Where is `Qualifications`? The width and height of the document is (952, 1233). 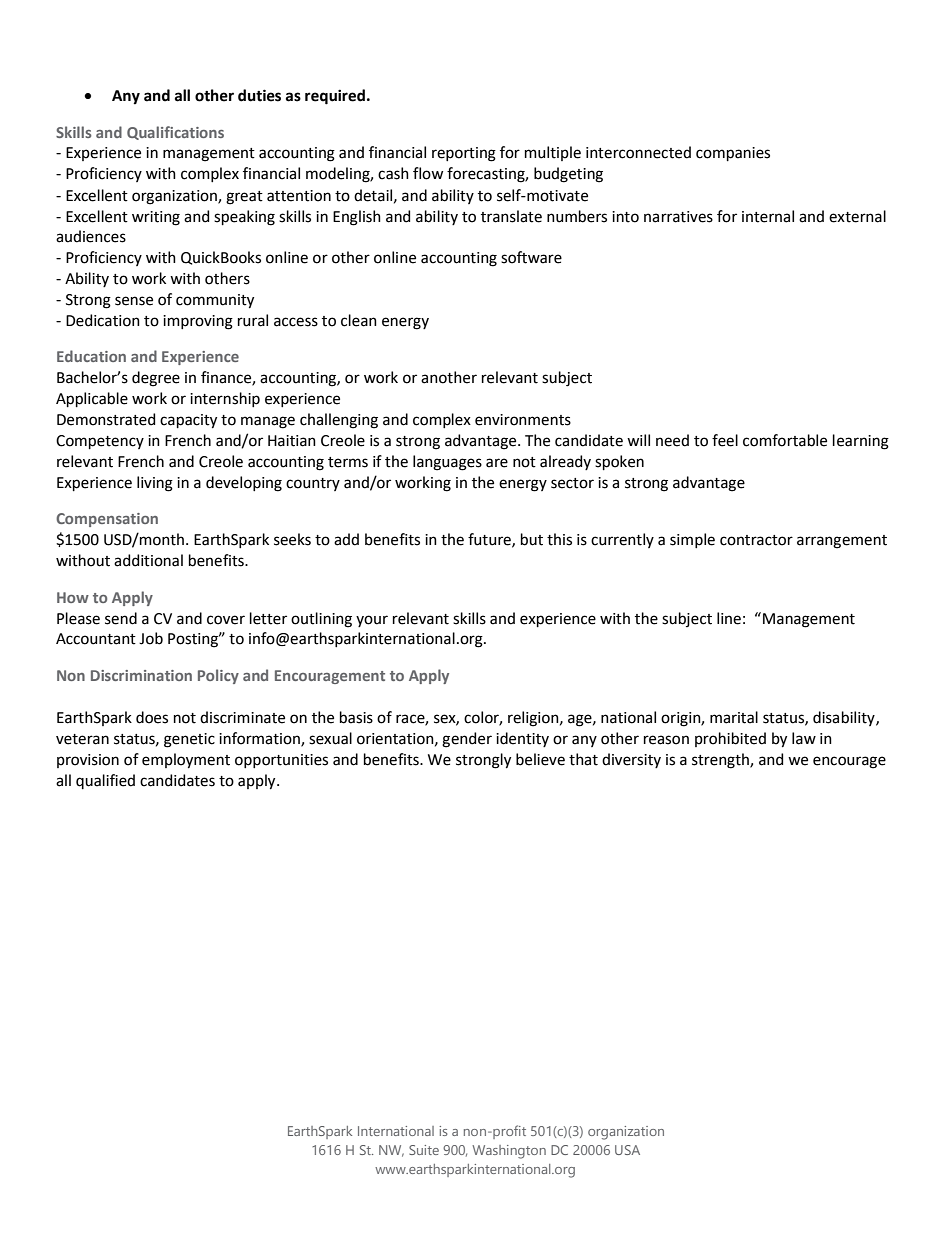
Qualifications is located at coordinates (175, 133).
